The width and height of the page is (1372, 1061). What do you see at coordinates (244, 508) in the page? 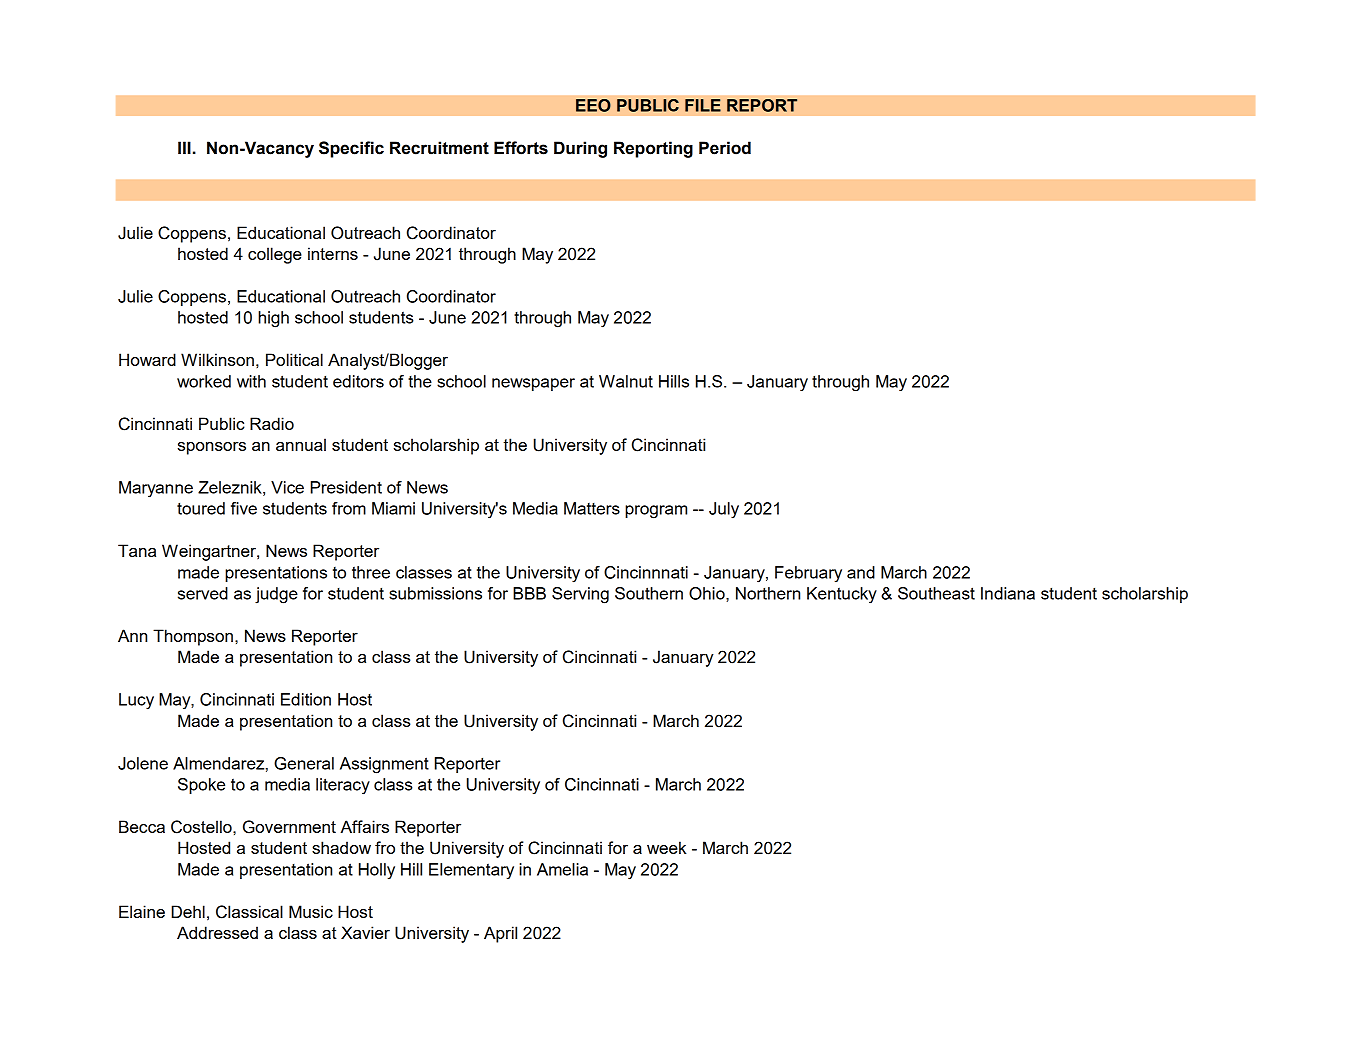
I see `five` at bounding box center [244, 508].
